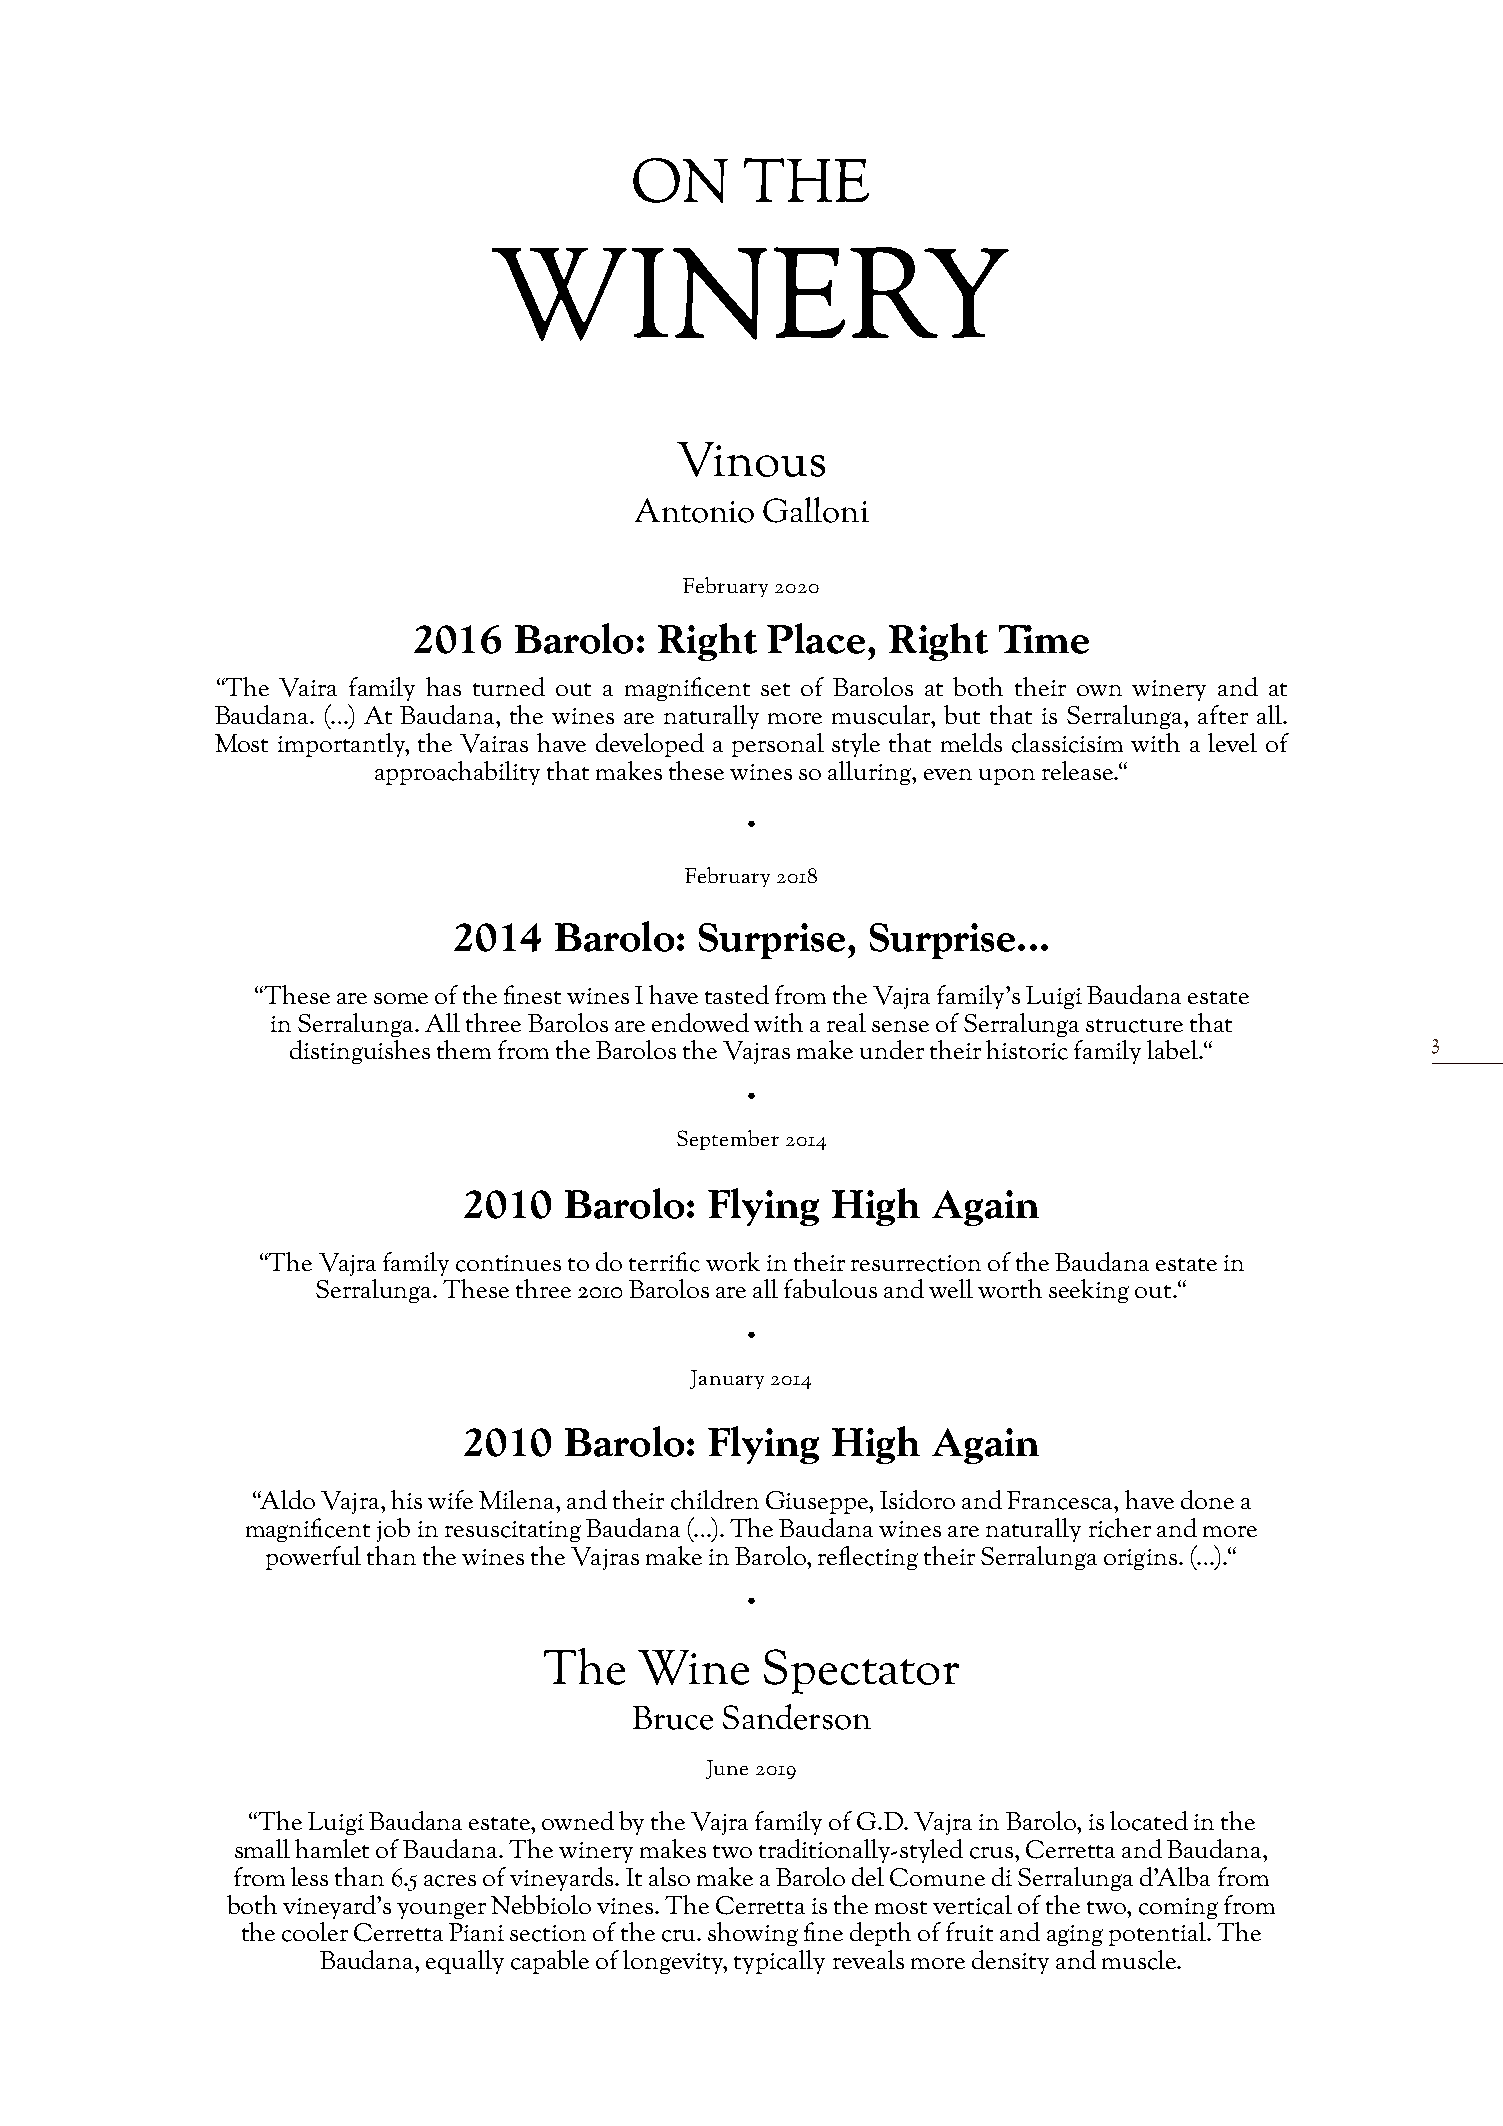 Image resolution: width=1503 pixels, height=2126 pixels. I want to click on Antonio, so click(694, 510).
